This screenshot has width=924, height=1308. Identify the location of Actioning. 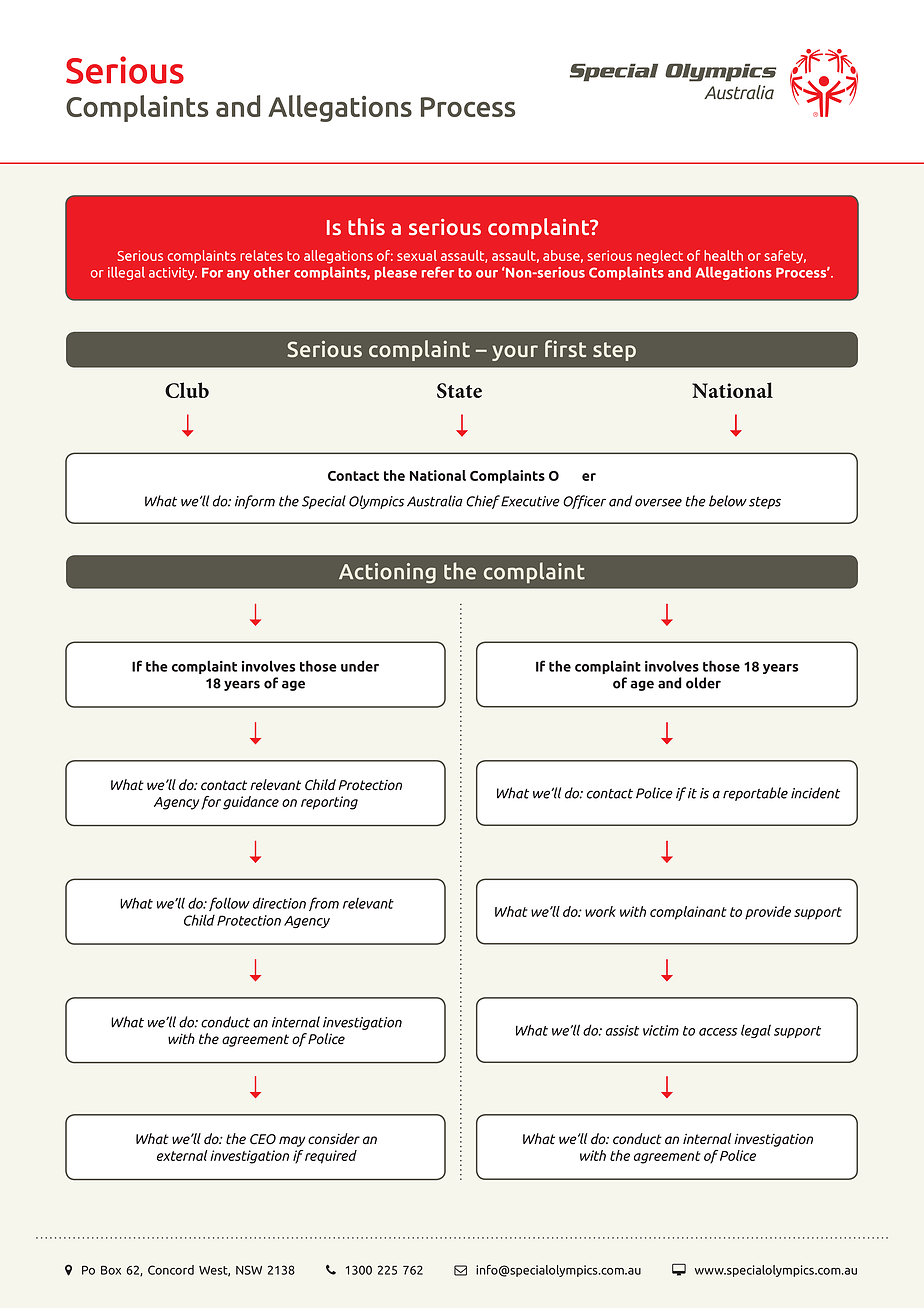
(387, 573).
